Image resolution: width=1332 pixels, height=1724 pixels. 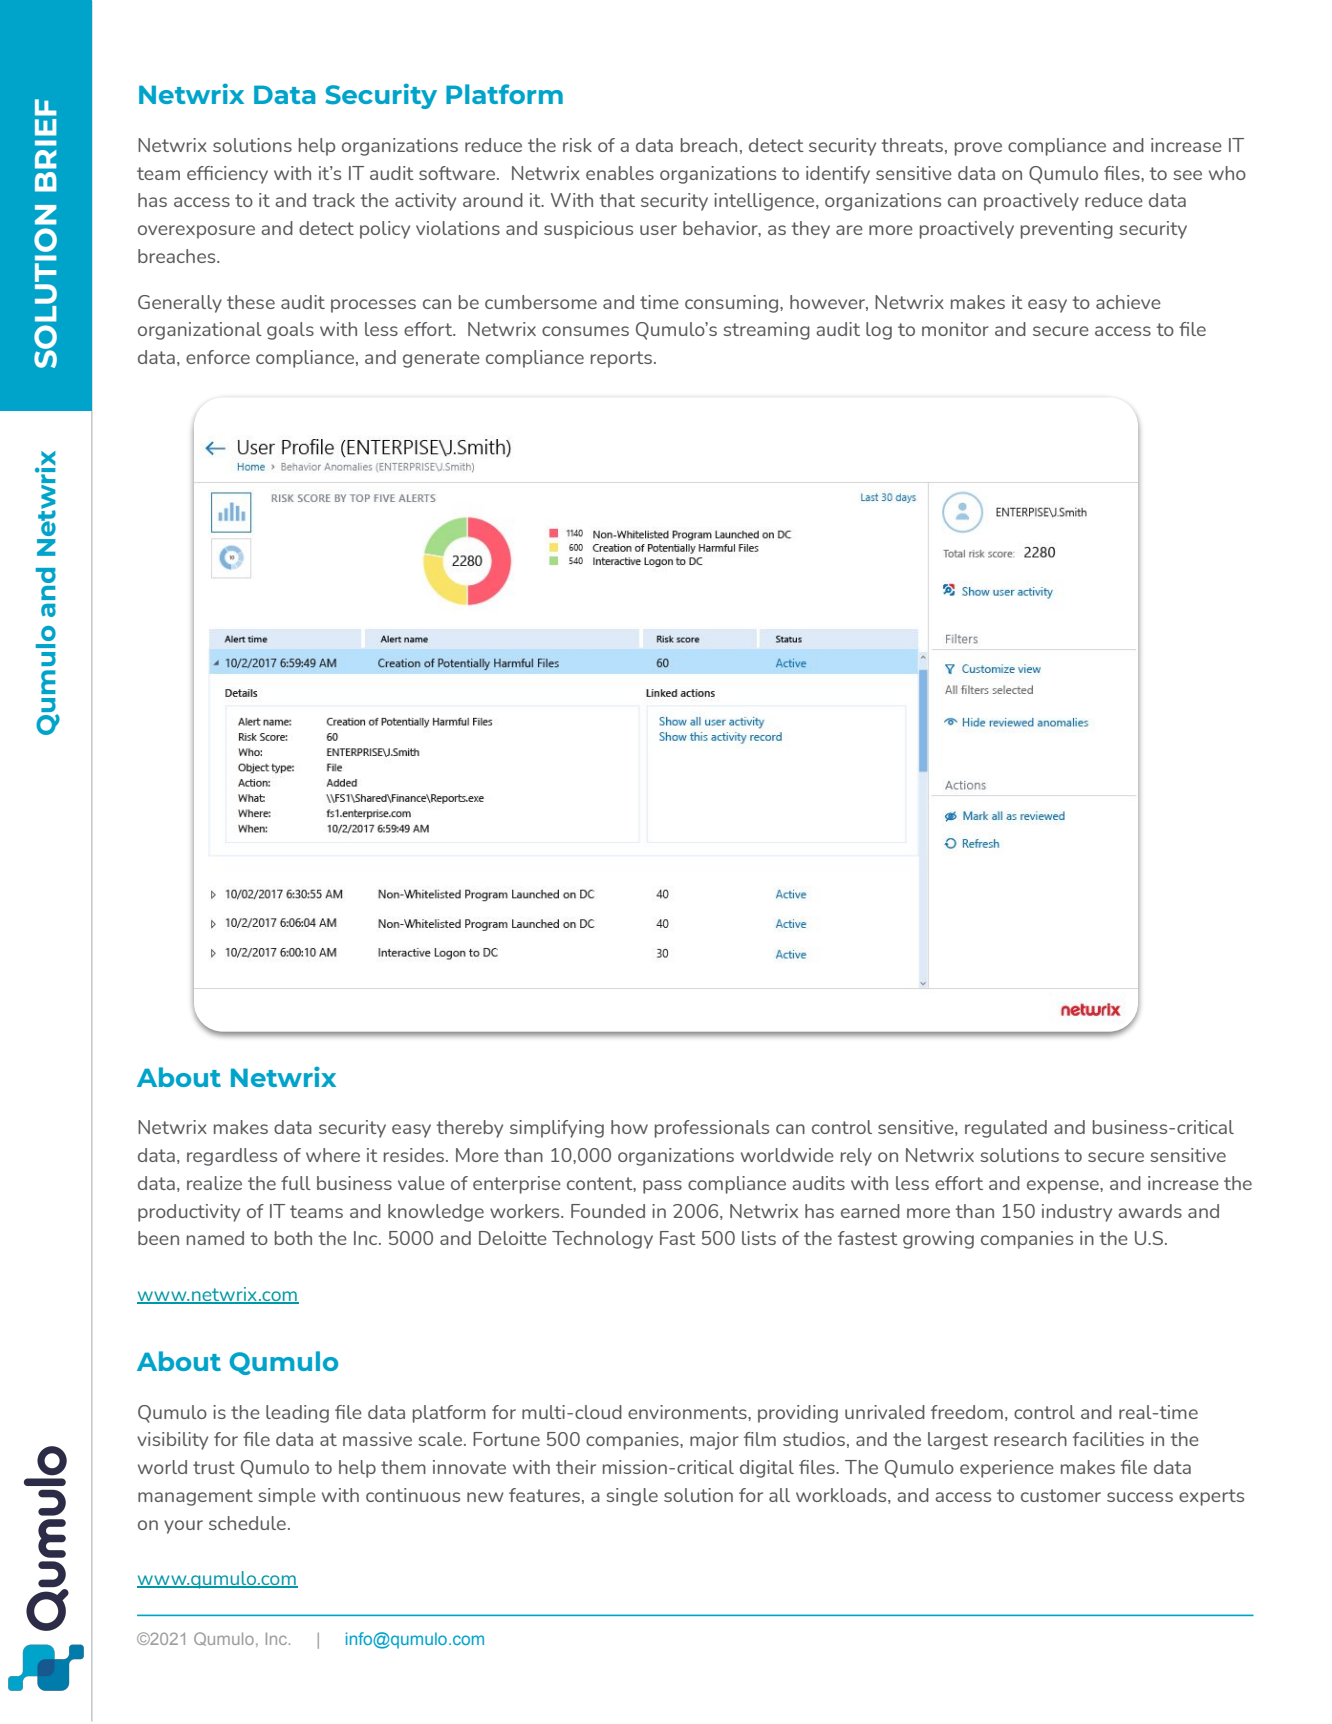 I want to click on expense, so click(x=1064, y=1187).
